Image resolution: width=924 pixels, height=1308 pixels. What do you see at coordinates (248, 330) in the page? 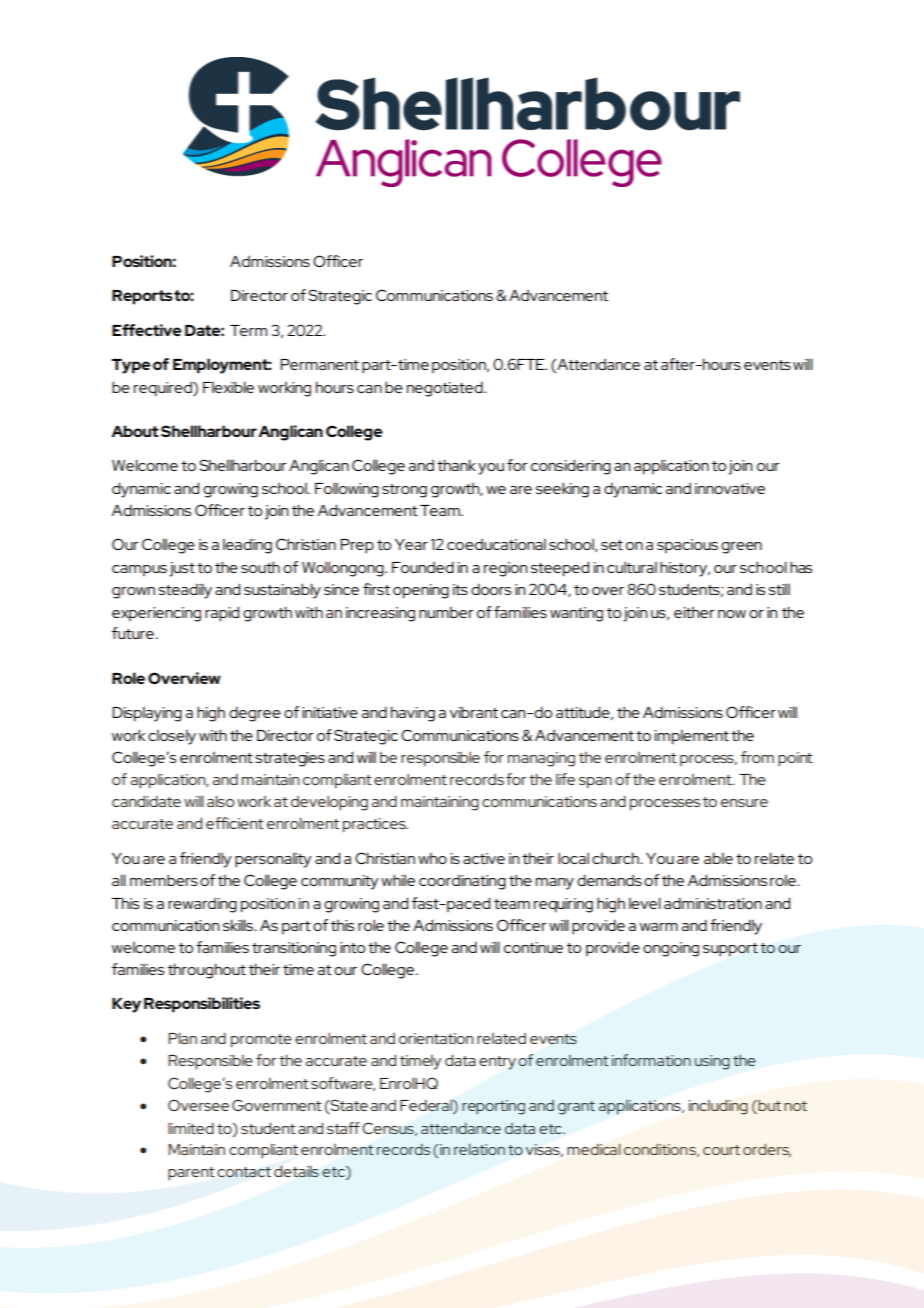
I see `Term` at bounding box center [248, 330].
